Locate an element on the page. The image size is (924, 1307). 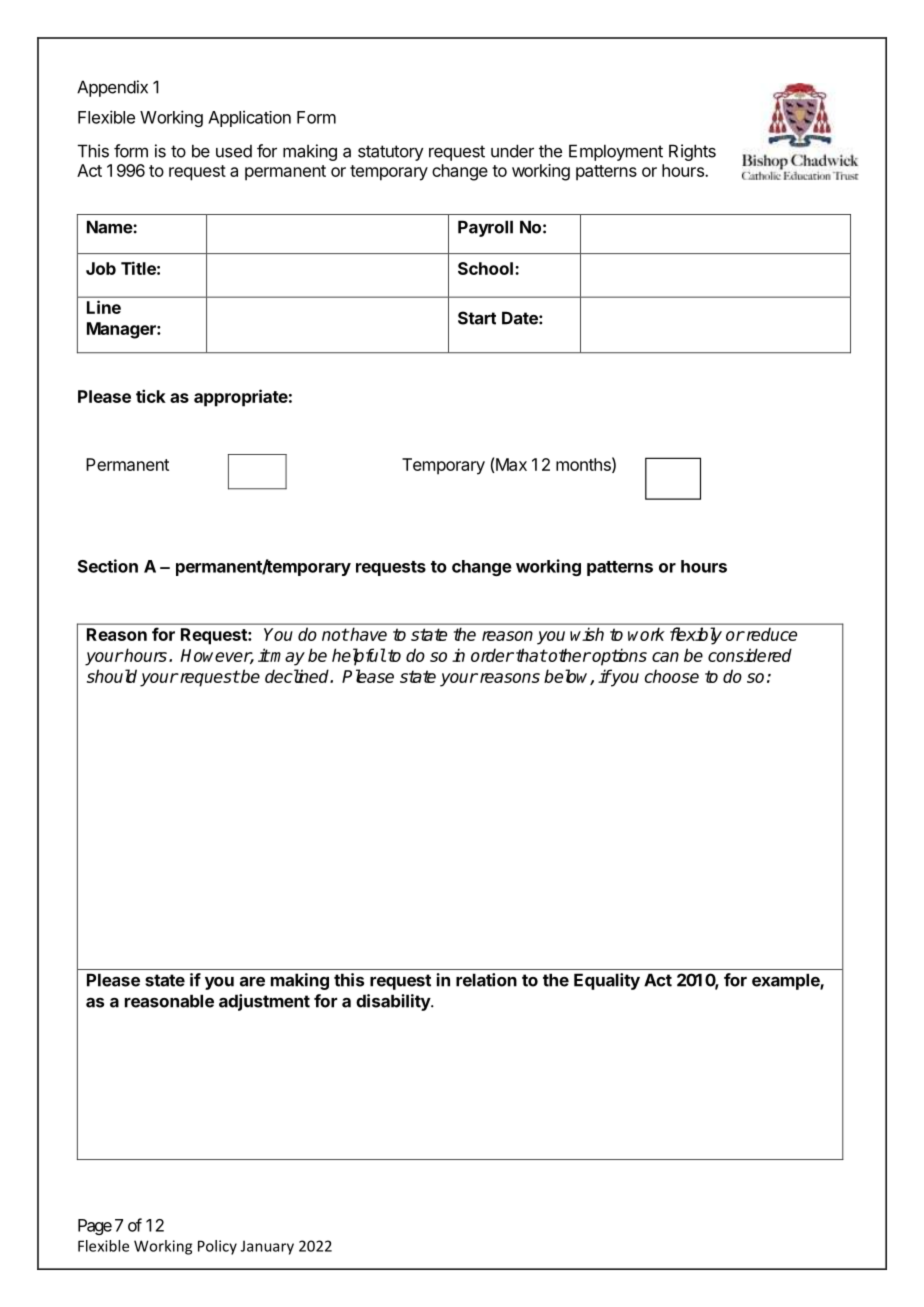
statutory is located at coordinates (390, 153).
